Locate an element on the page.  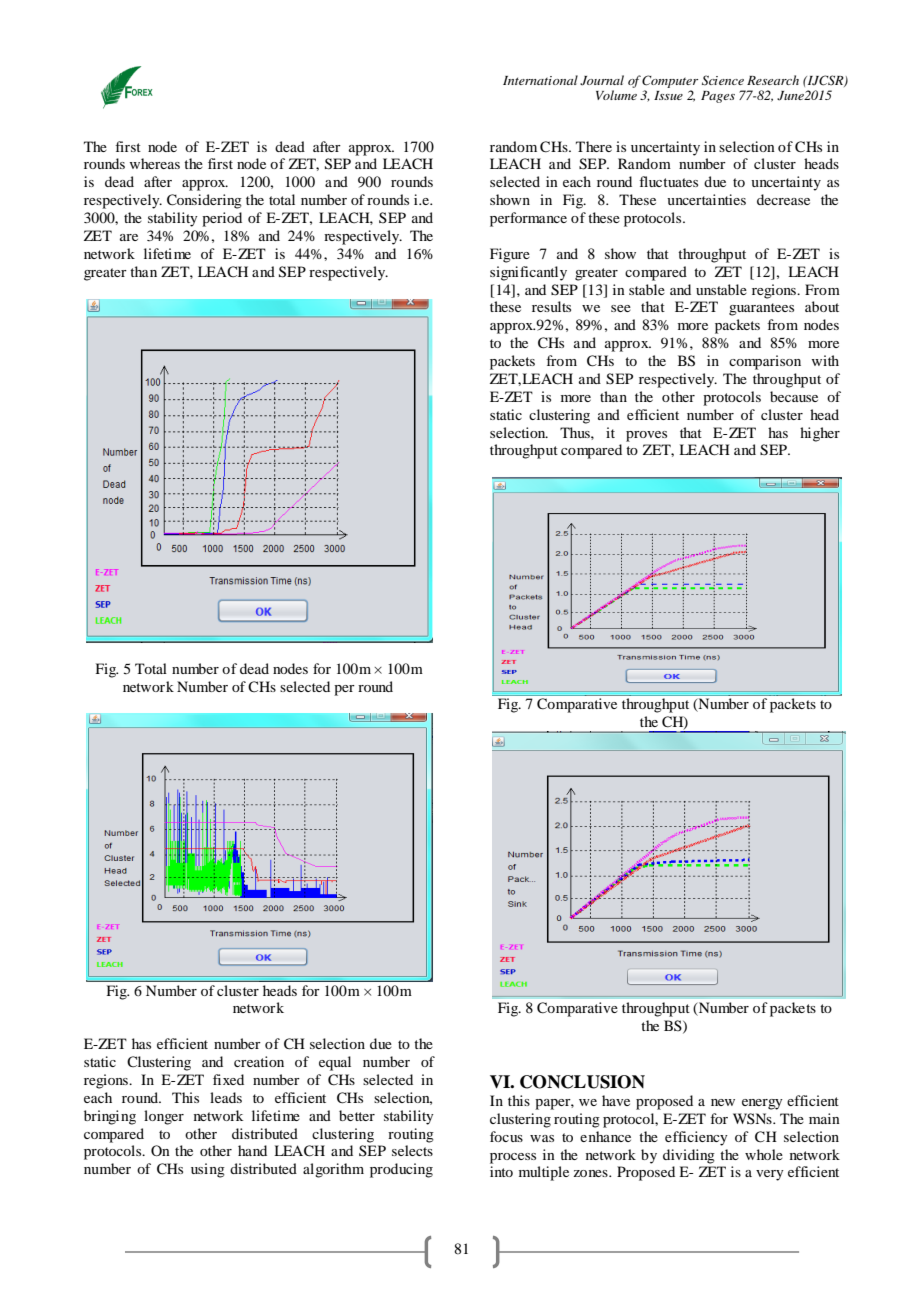
using is located at coordinates (208, 1170).
